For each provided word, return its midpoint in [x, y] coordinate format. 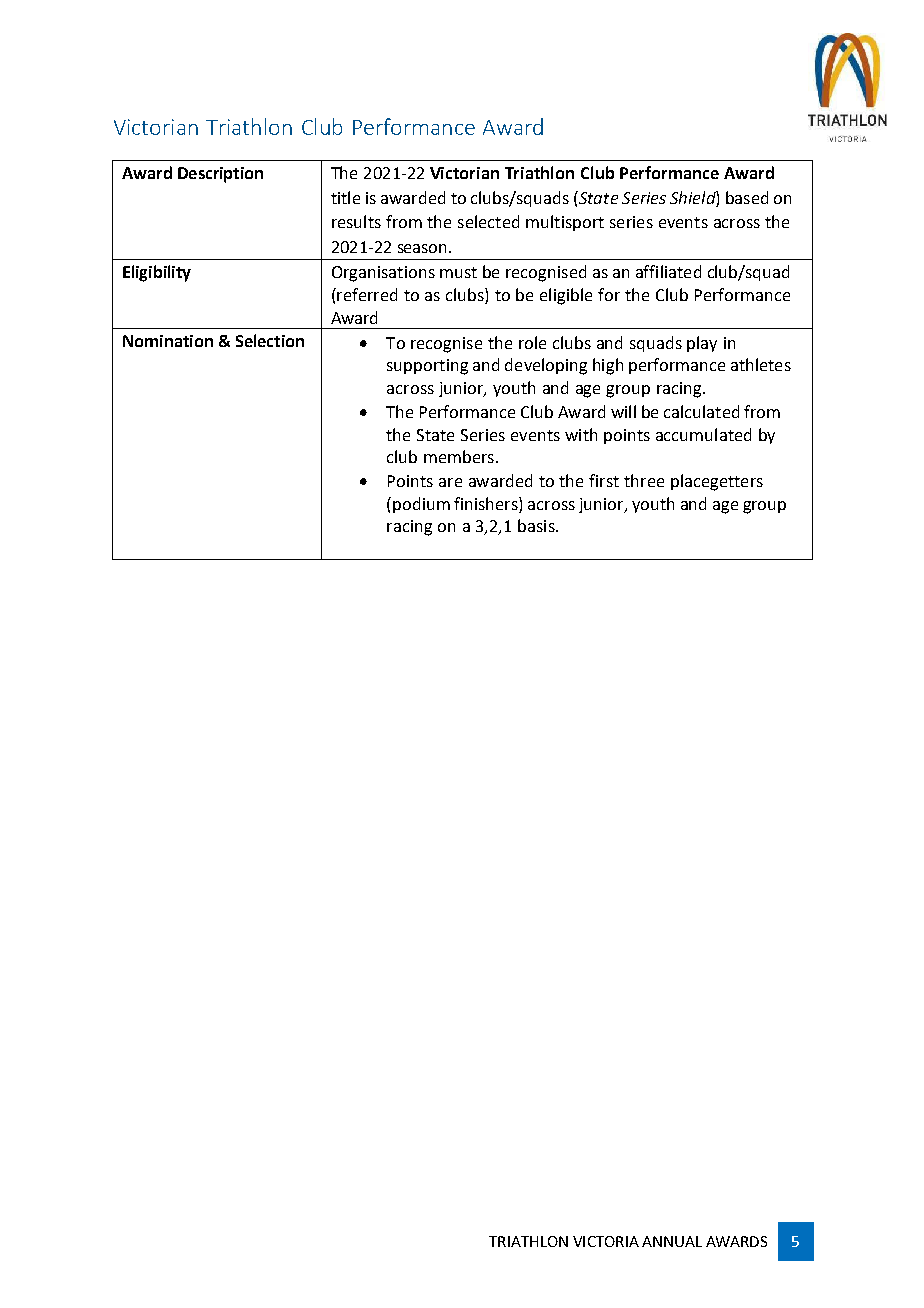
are [450, 482]
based [747, 197]
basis [537, 525]
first [604, 480]
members [459, 456]
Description [220, 175]
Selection [270, 340]
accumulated [703, 434]
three [644, 480]
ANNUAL [672, 1241]
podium [421, 505]
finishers [487, 503]
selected [488, 221]
